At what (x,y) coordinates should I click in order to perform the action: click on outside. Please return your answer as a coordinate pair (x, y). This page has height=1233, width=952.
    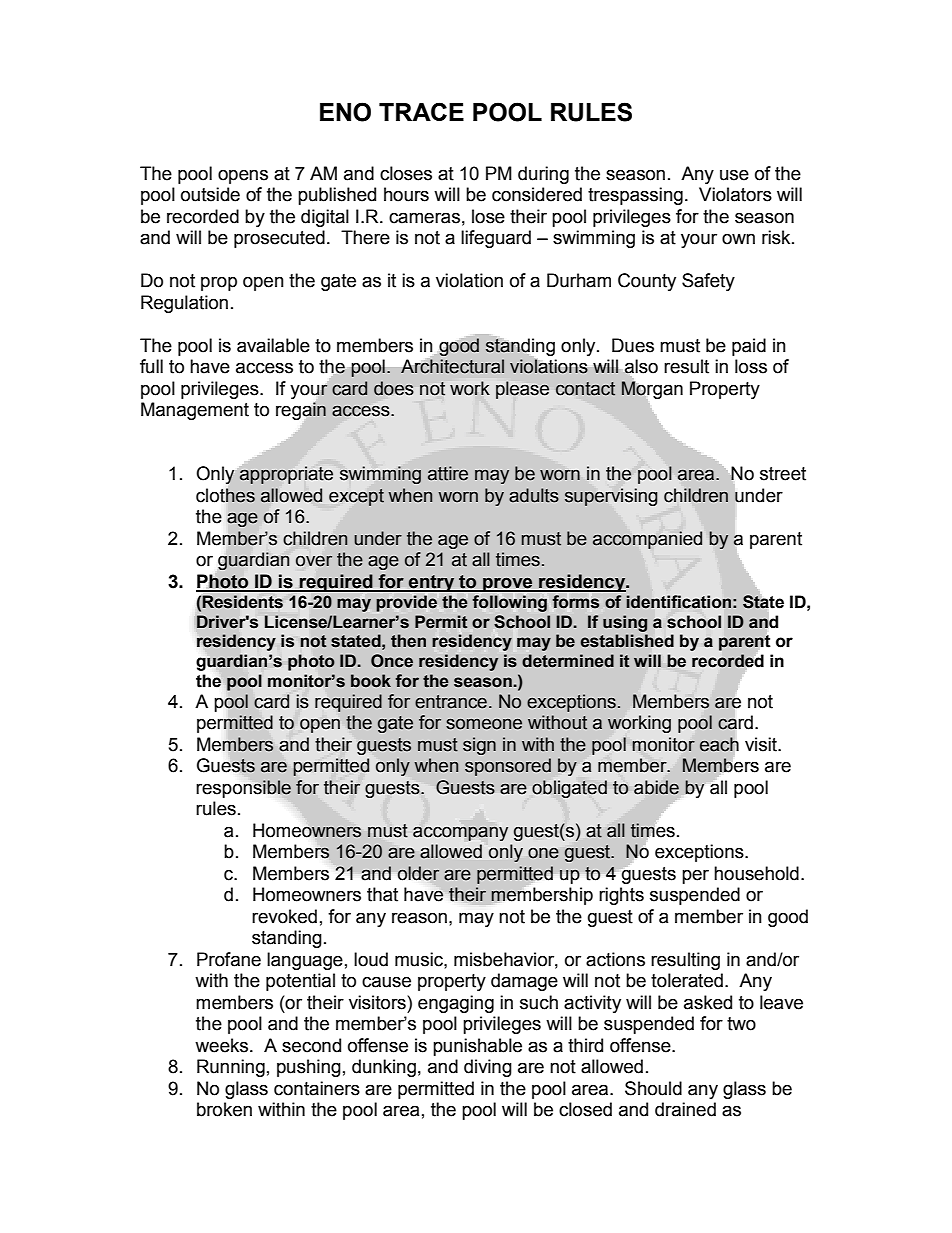
    Looking at the image, I should click on (210, 194).
